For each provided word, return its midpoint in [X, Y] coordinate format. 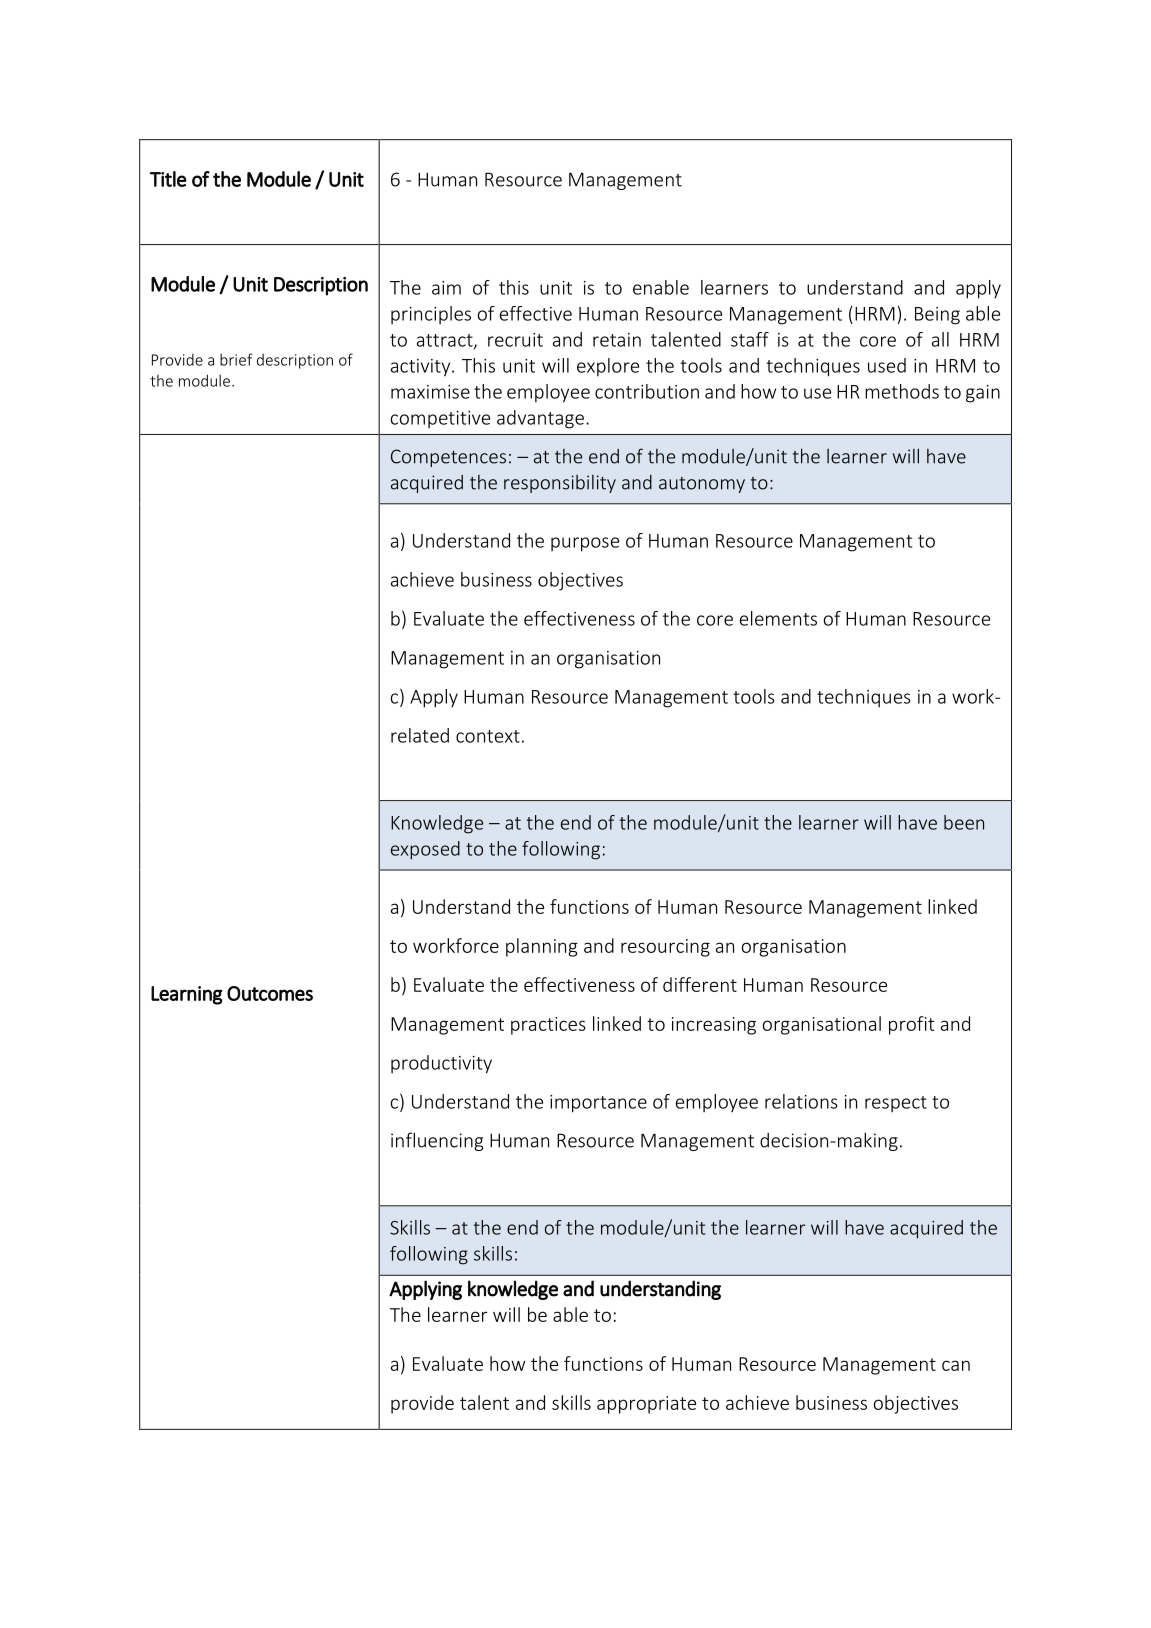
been [964, 822]
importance [598, 1104]
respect [896, 1104]
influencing [437, 1141]
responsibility [560, 484]
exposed [425, 850]
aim [446, 288]
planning [542, 947]
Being [937, 316]
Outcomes [270, 993]
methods [902, 391]
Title [168, 179]
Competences [448, 458]
